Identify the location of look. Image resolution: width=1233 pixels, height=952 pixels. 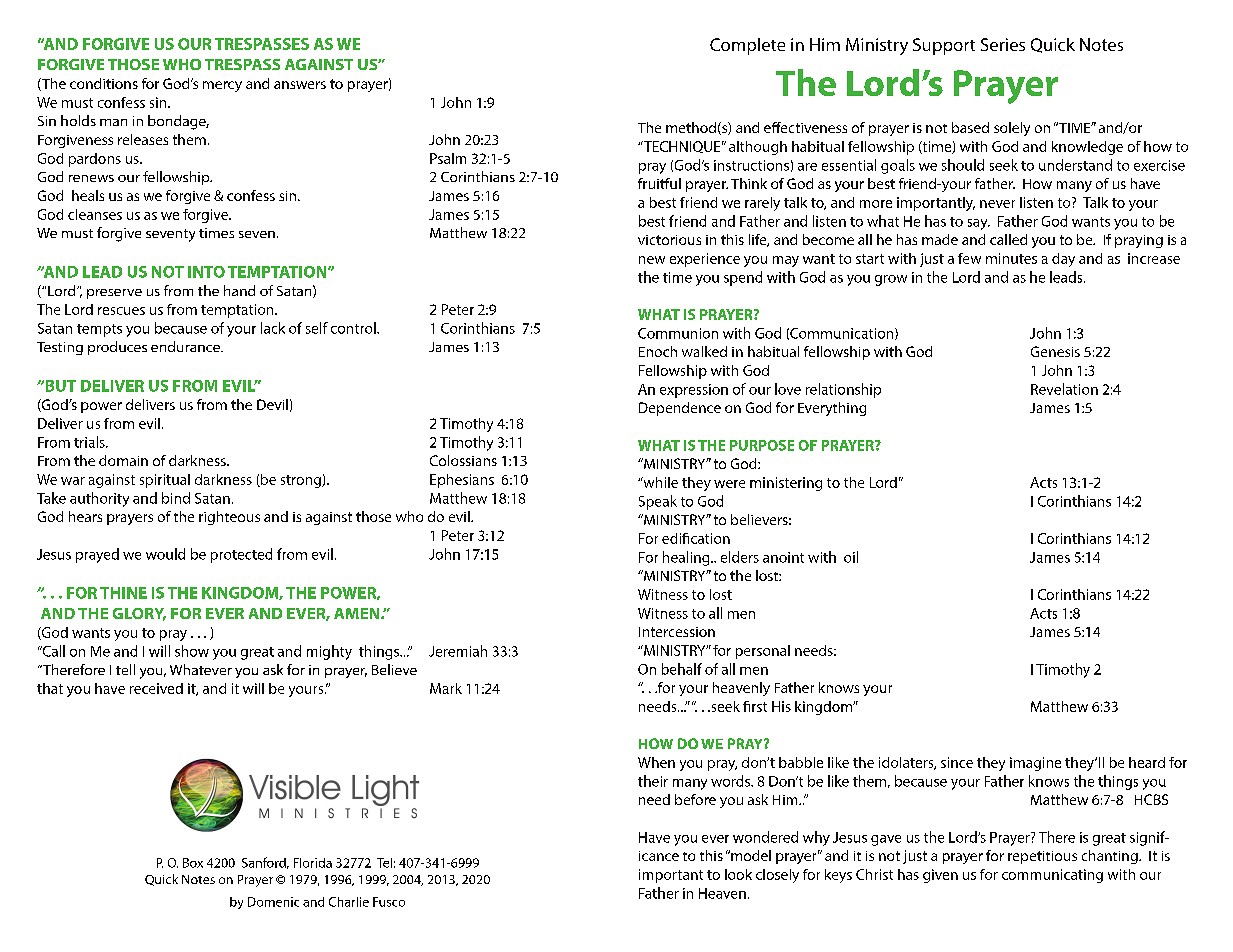
(738, 874).
